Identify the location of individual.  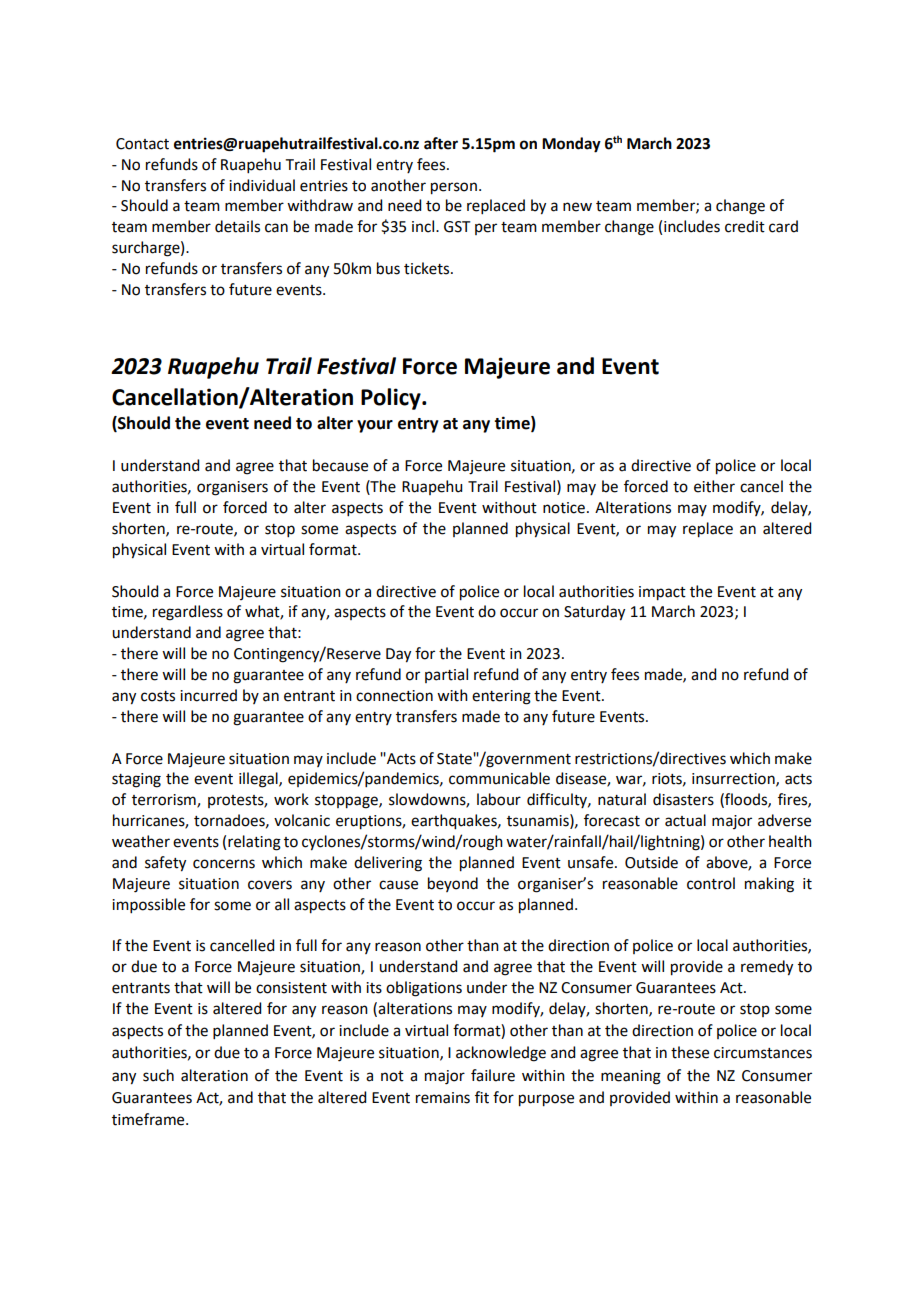
(262, 185).
